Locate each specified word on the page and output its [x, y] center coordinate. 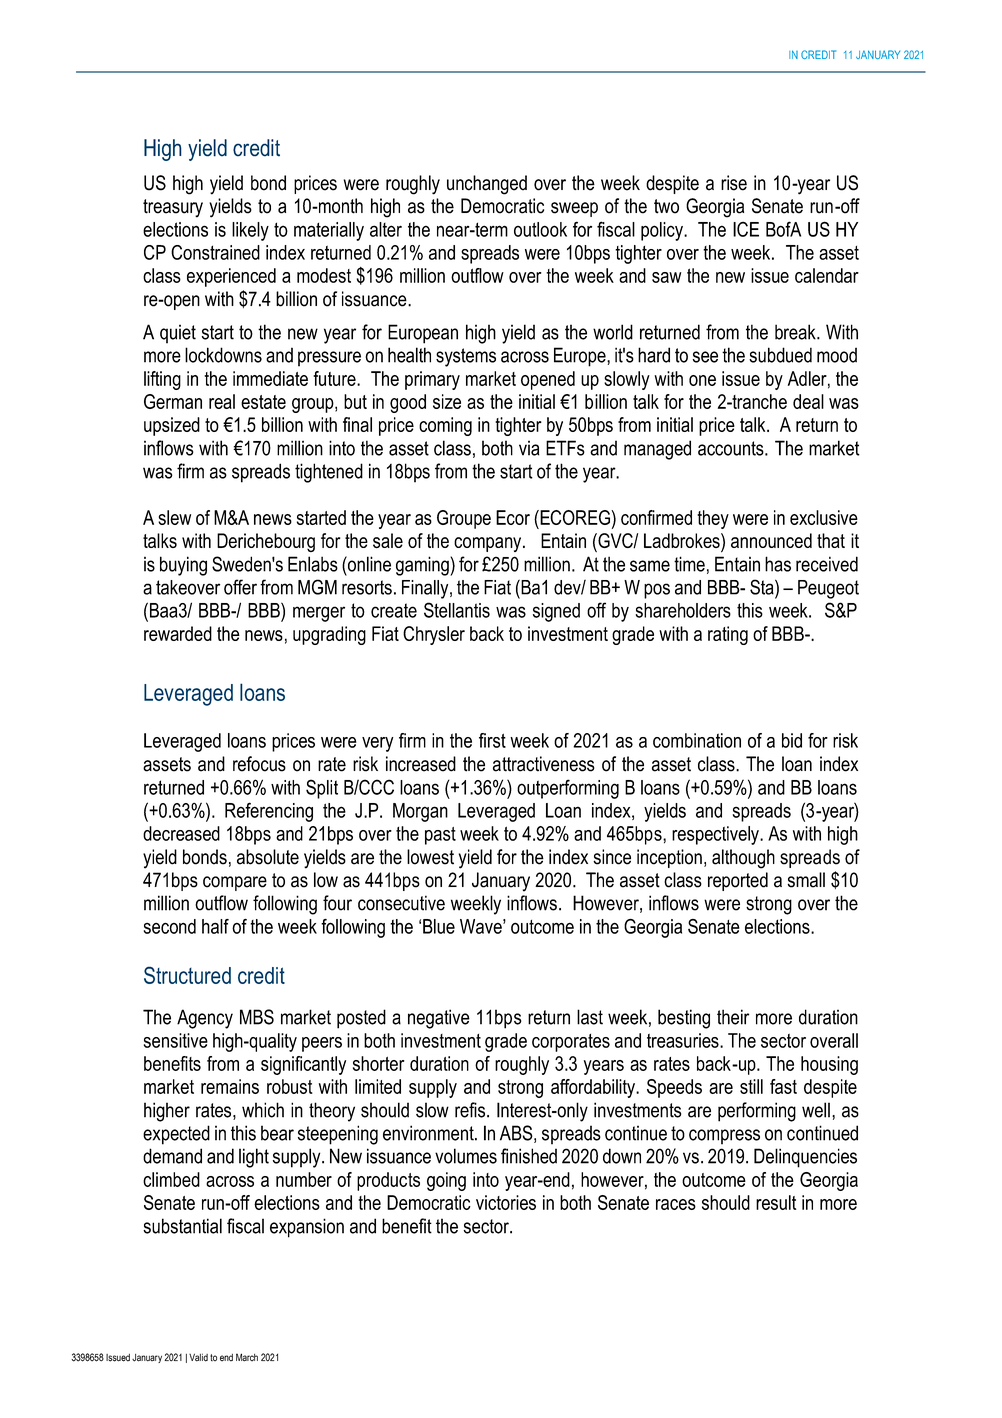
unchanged [487, 185]
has [778, 564]
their [733, 1017]
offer [240, 587]
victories [506, 1202]
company [489, 544]
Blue [439, 926]
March [247, 1357]
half [215, 926]
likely [250, 231]
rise [734, 183]
